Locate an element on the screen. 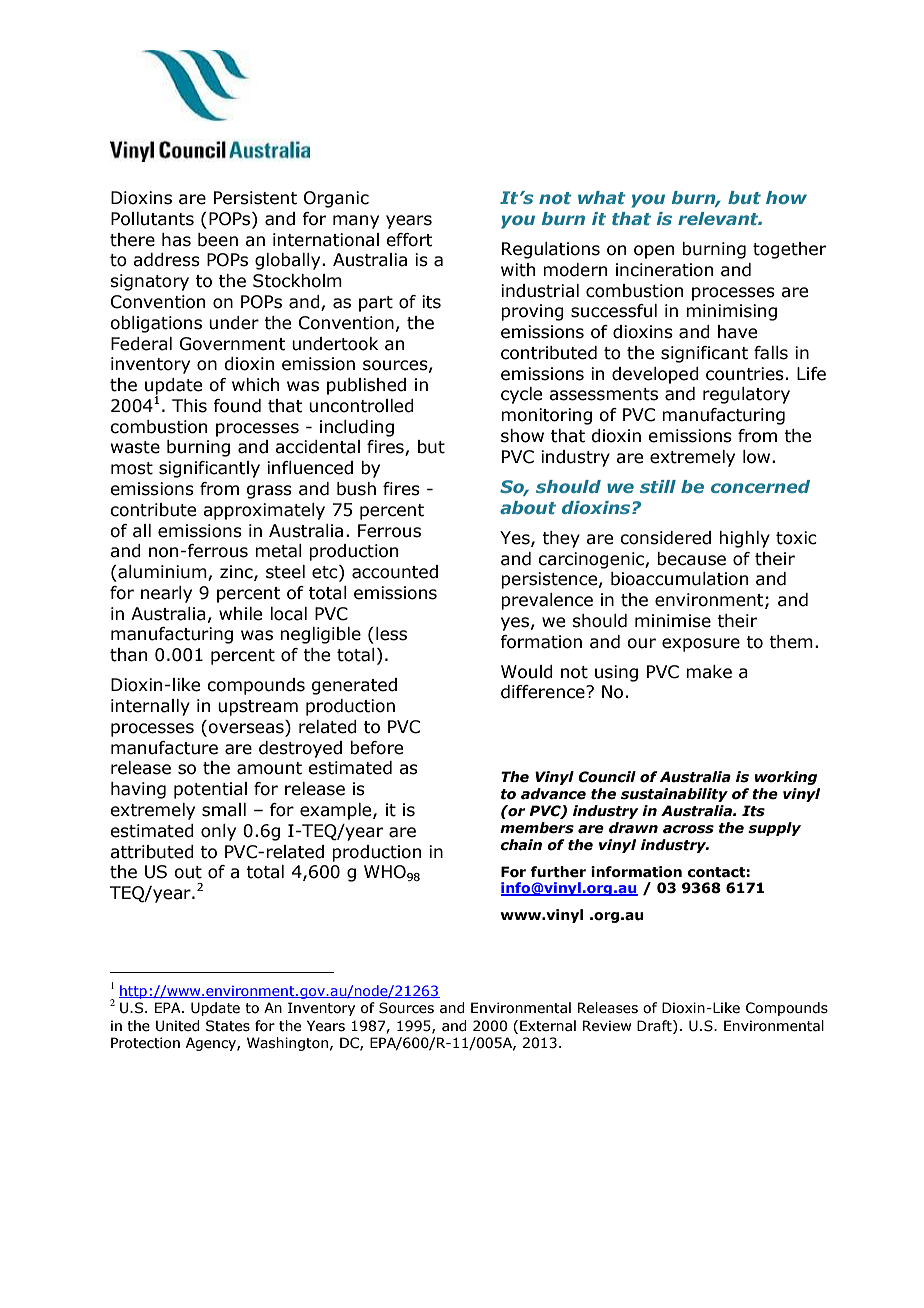 This screenshot has width=924, height=1308. effort is located at coordinates (409, 240).
